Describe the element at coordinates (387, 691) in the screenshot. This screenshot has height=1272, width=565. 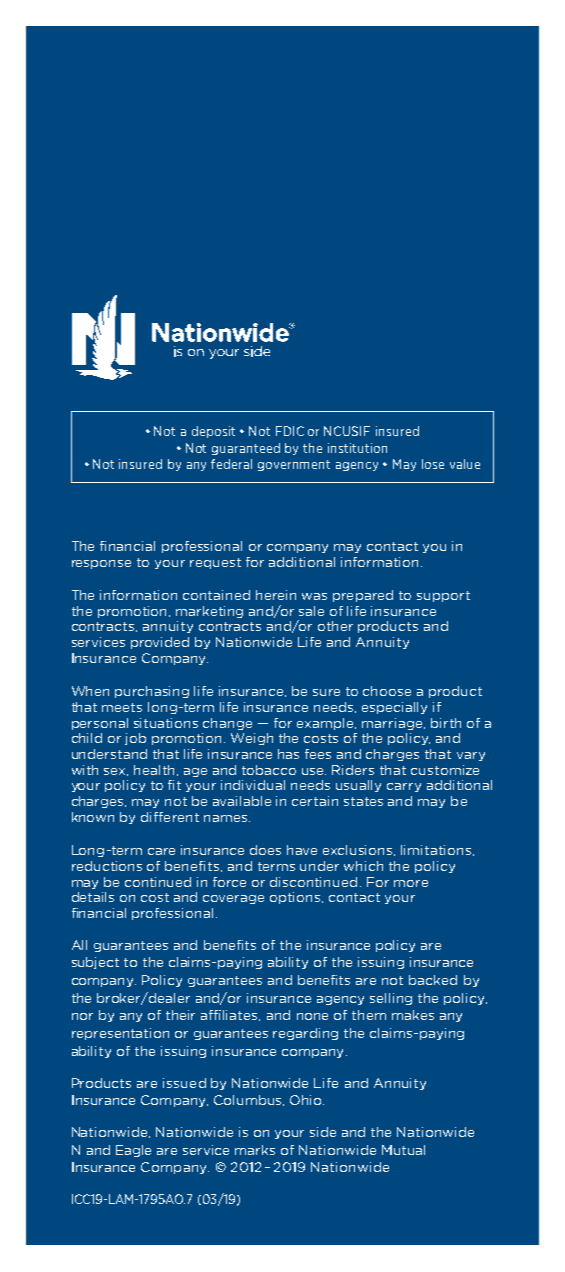
I see `choose` at that location.
